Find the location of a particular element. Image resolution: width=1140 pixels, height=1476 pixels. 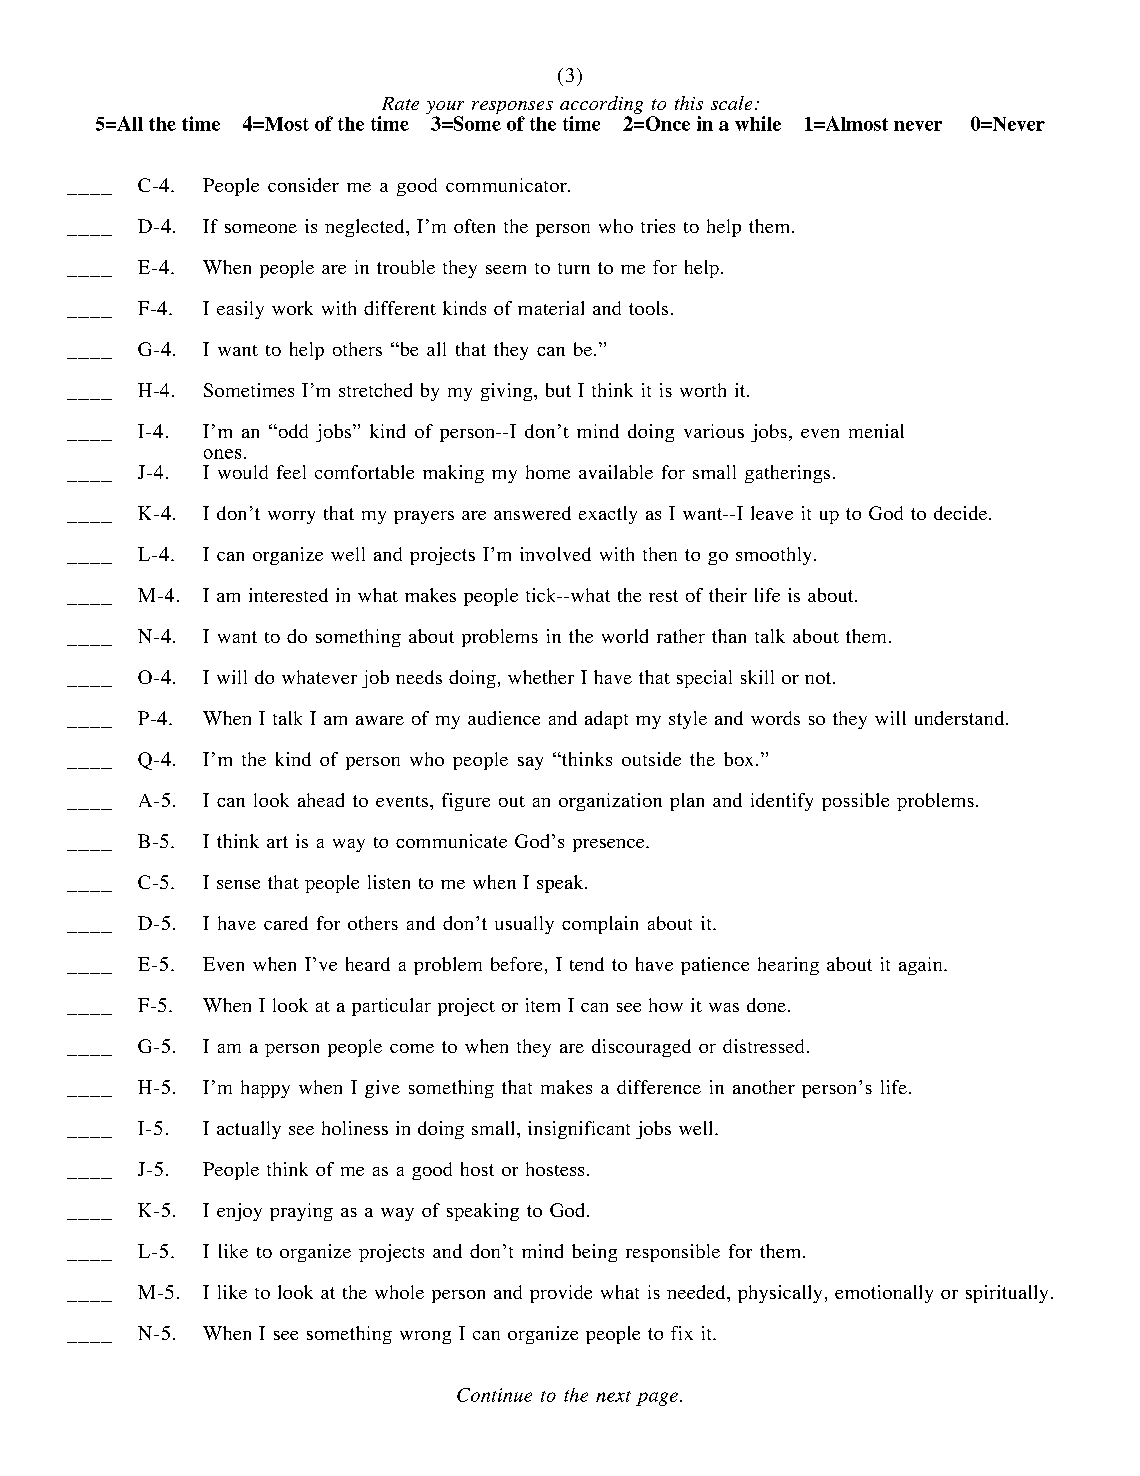

wrong is located at coordinates (425, 1337).
